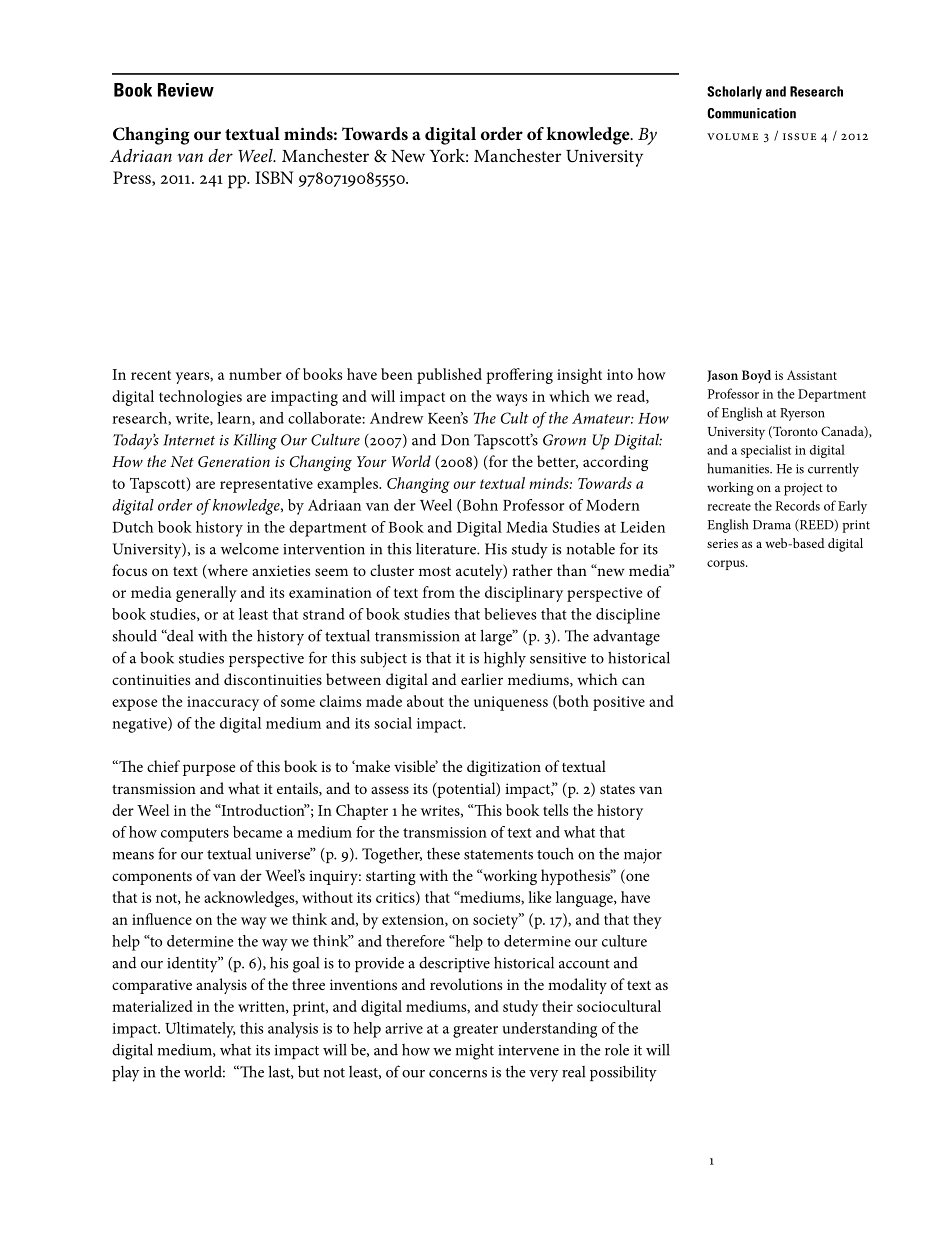  I want to click on Ultimately, so click(200, 1030).
